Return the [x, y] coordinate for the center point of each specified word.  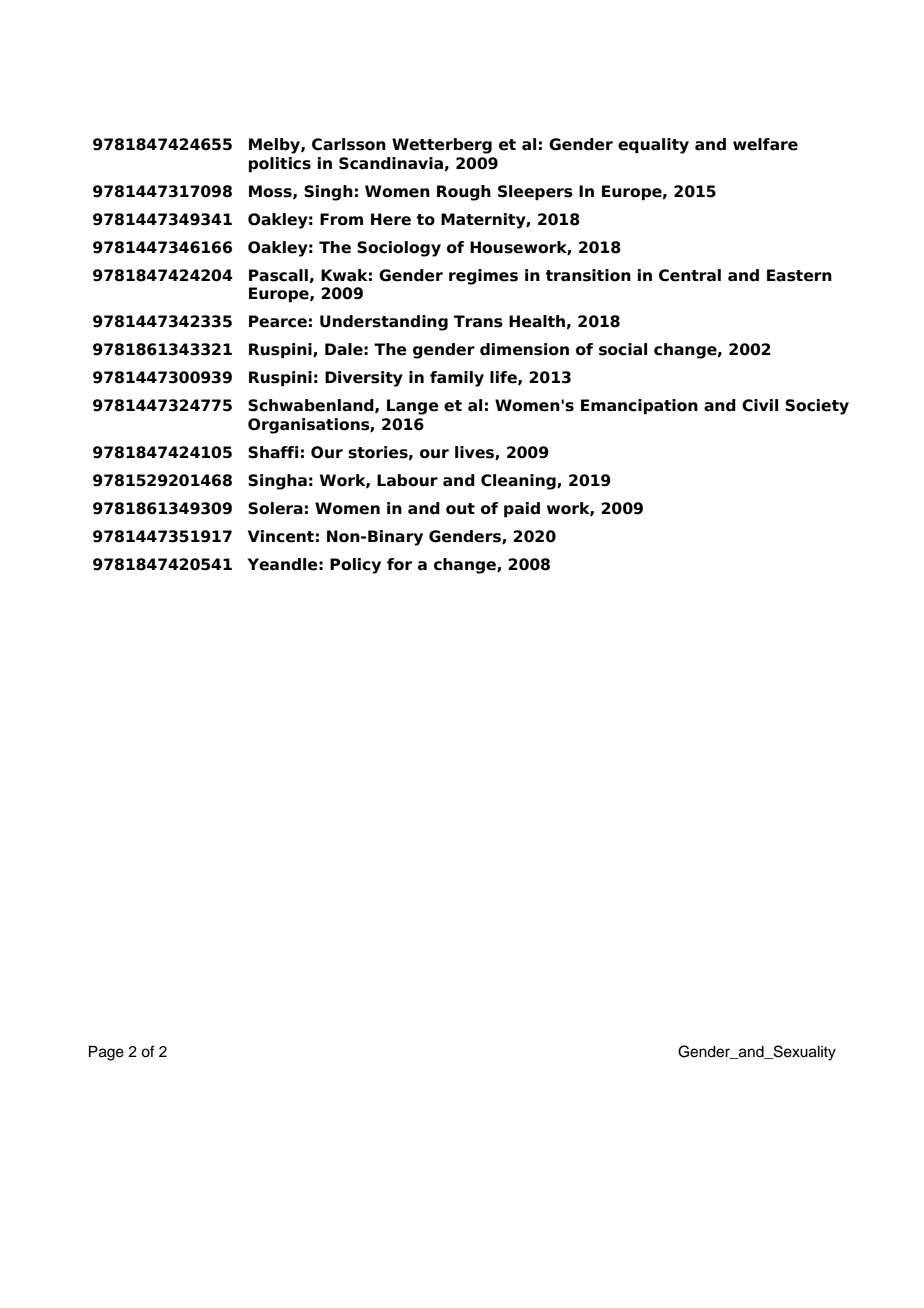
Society [817, 407]
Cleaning [519, 482]
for [399, 564]
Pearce [278, 321]
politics [280, 164]
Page [106, 1053]
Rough [464, 193]
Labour [407, 480]
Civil [760, 405]
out [460, 509]
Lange [413, 407]
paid [522, 509]
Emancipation [639, 406]
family [457, 379]
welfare [765, 144]
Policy [355, 566]
